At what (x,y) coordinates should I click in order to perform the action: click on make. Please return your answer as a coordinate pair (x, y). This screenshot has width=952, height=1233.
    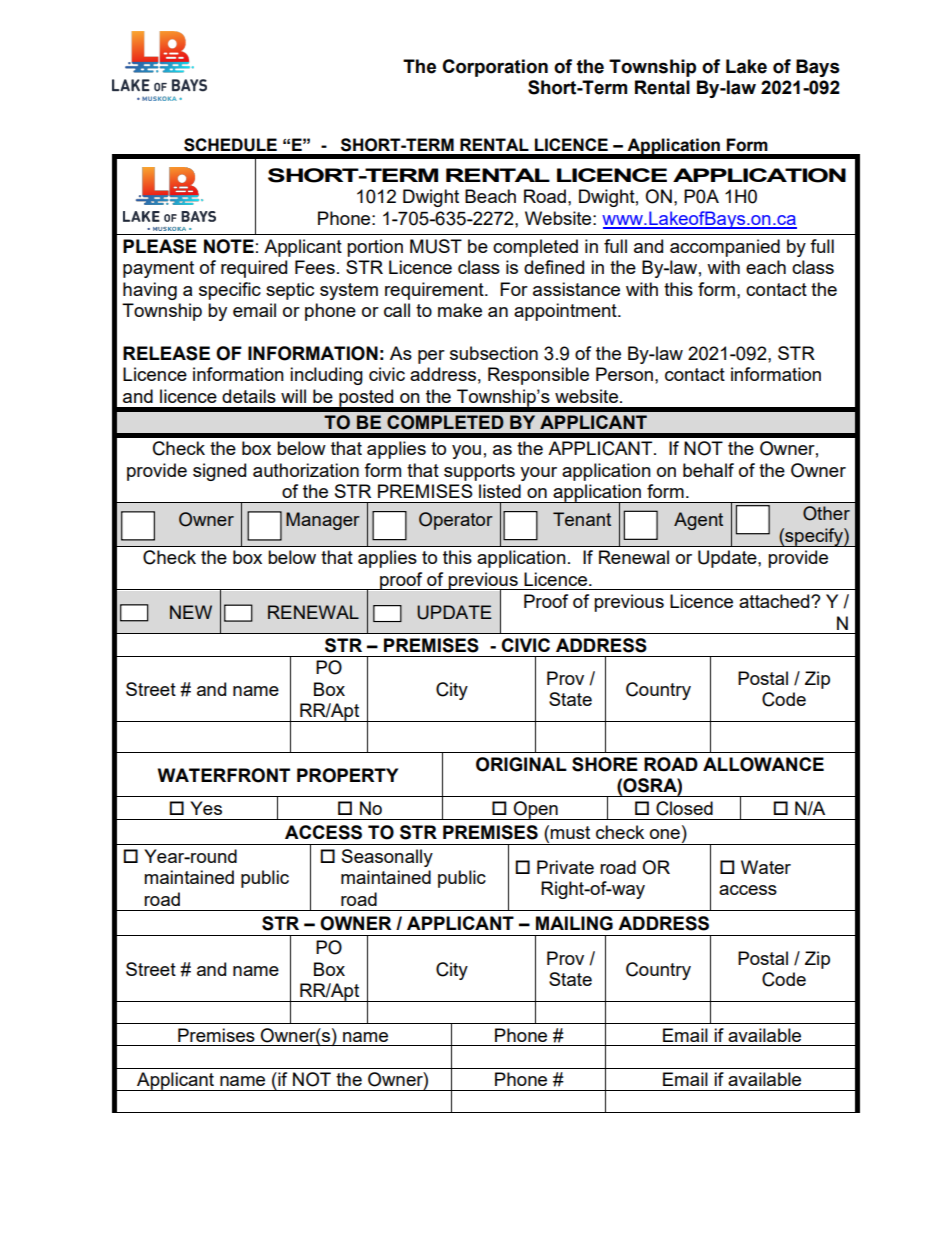
    Looking at the image, I should click on (460, 310).
